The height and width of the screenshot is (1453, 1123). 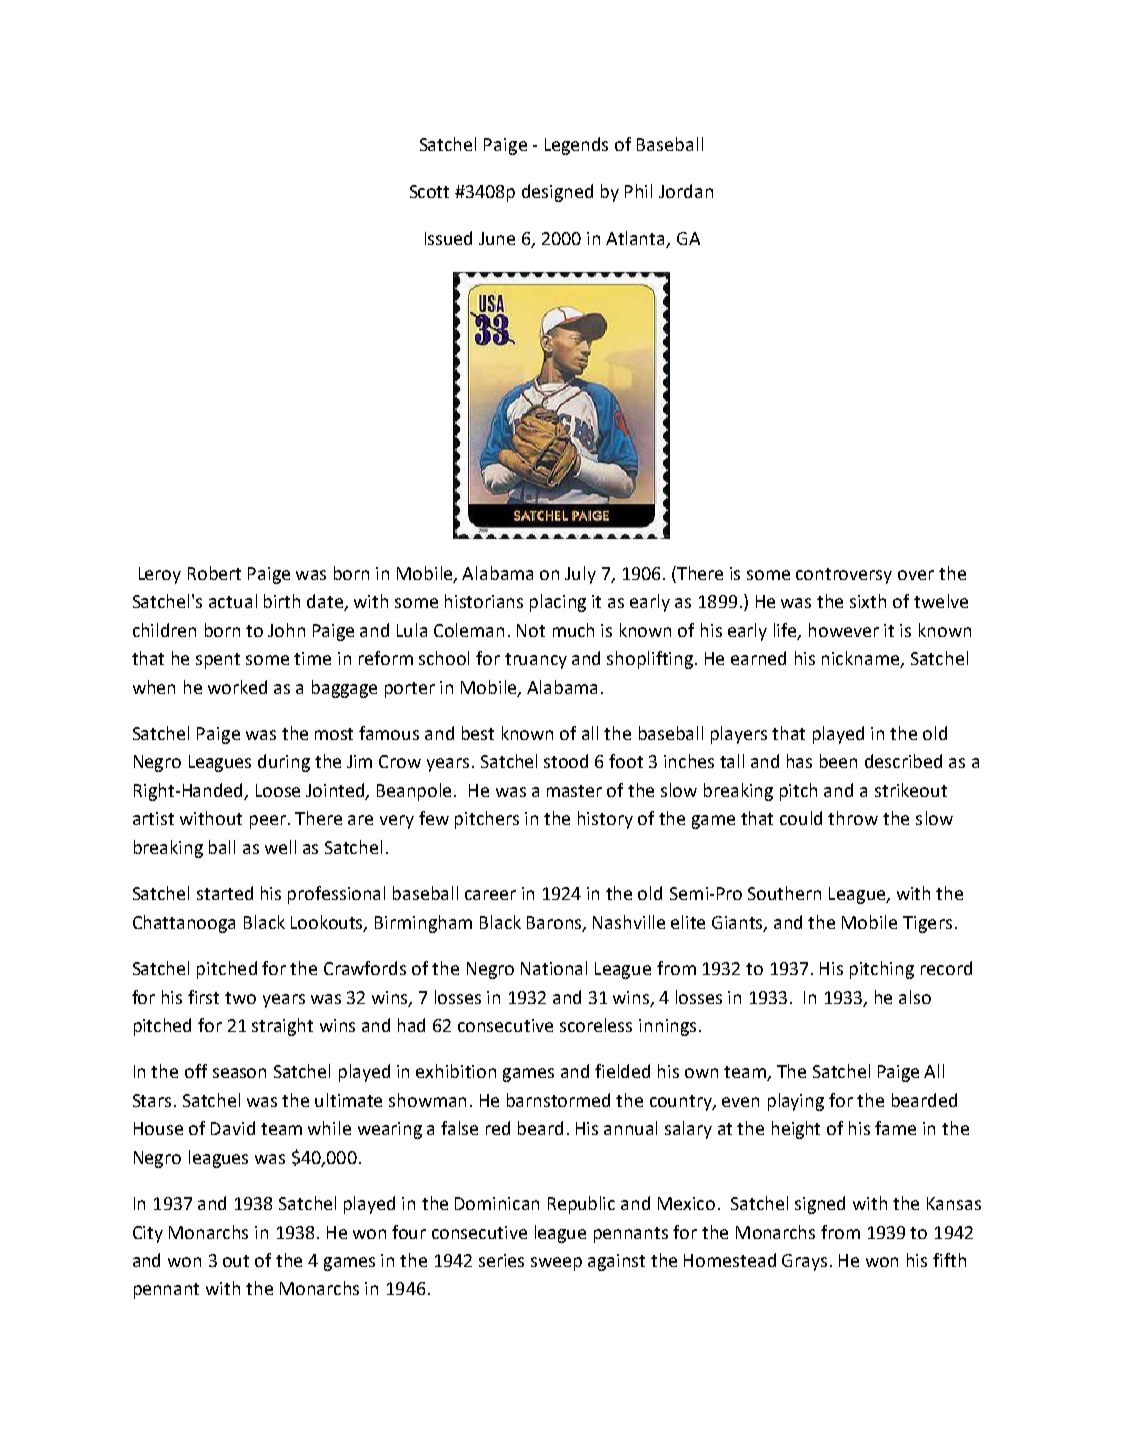 What do you see at coordinates (915, 997) in the screenshot?
I see `also` at bounding box center [915, 997].
